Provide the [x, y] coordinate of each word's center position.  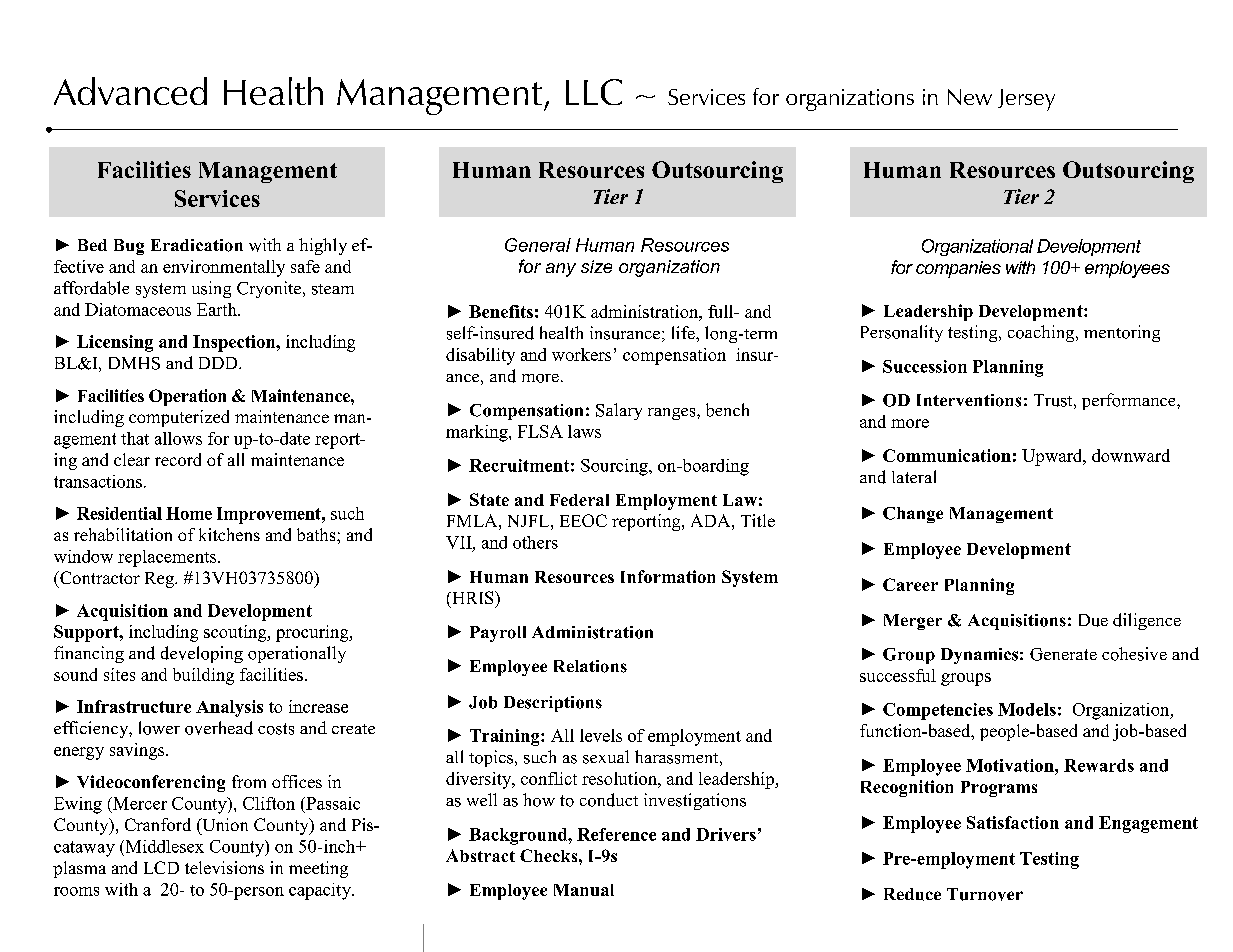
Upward [1053, 457]
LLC [594, 92]
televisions [224, 867]
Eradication [197, 245]
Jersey [1026, 100]
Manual [584, 890]
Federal [579, 500]
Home [189, 513]
